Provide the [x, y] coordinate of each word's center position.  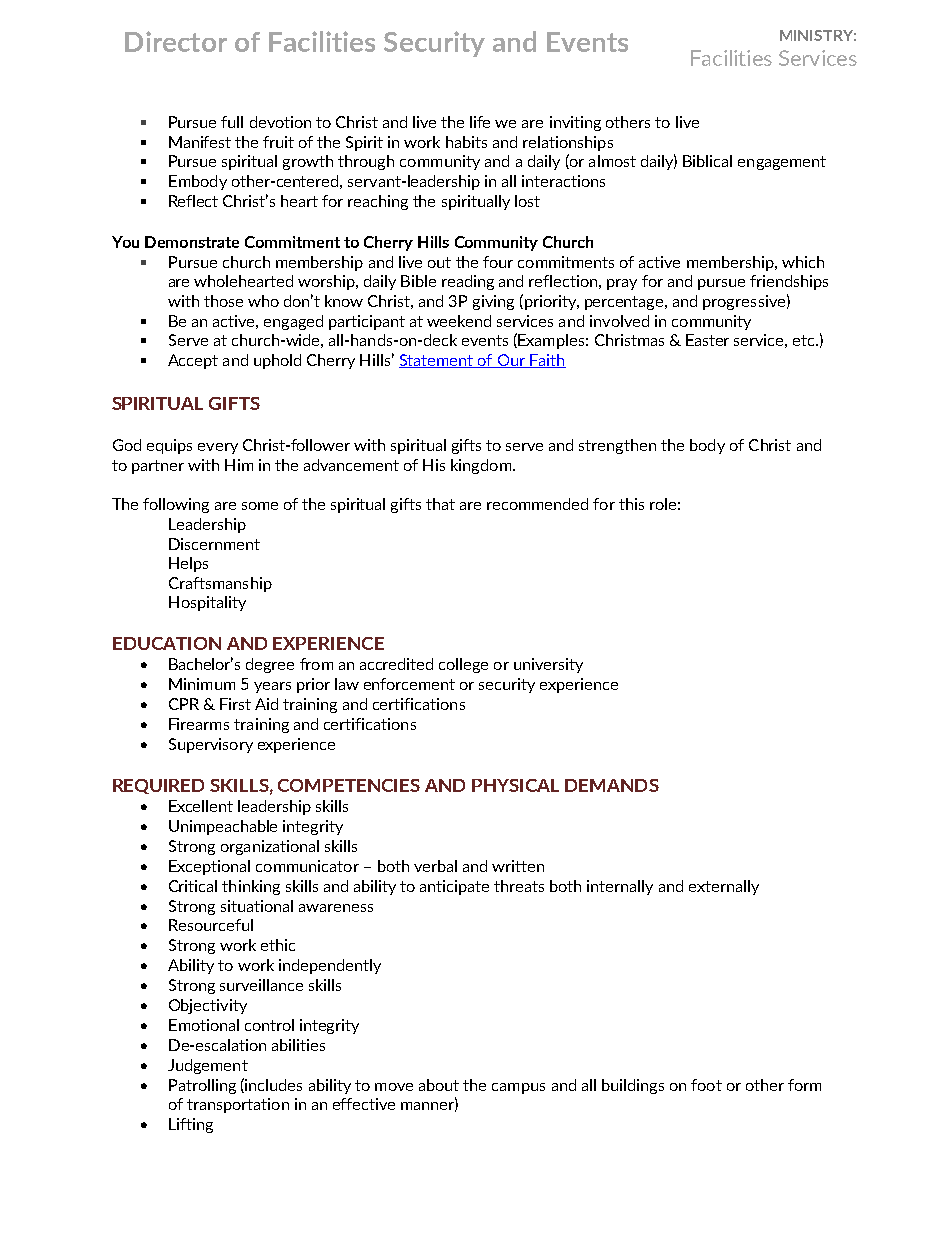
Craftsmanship [220, 584]
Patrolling [202, 1086]
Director [176, 41]
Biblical [707, 161]
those [223, 301]
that [440, 504]
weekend [459, 321]
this [631, 504]
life [480, 122]
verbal [435, 866]
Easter [707, 340]
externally [724, 887]
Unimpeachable [223, 827]
